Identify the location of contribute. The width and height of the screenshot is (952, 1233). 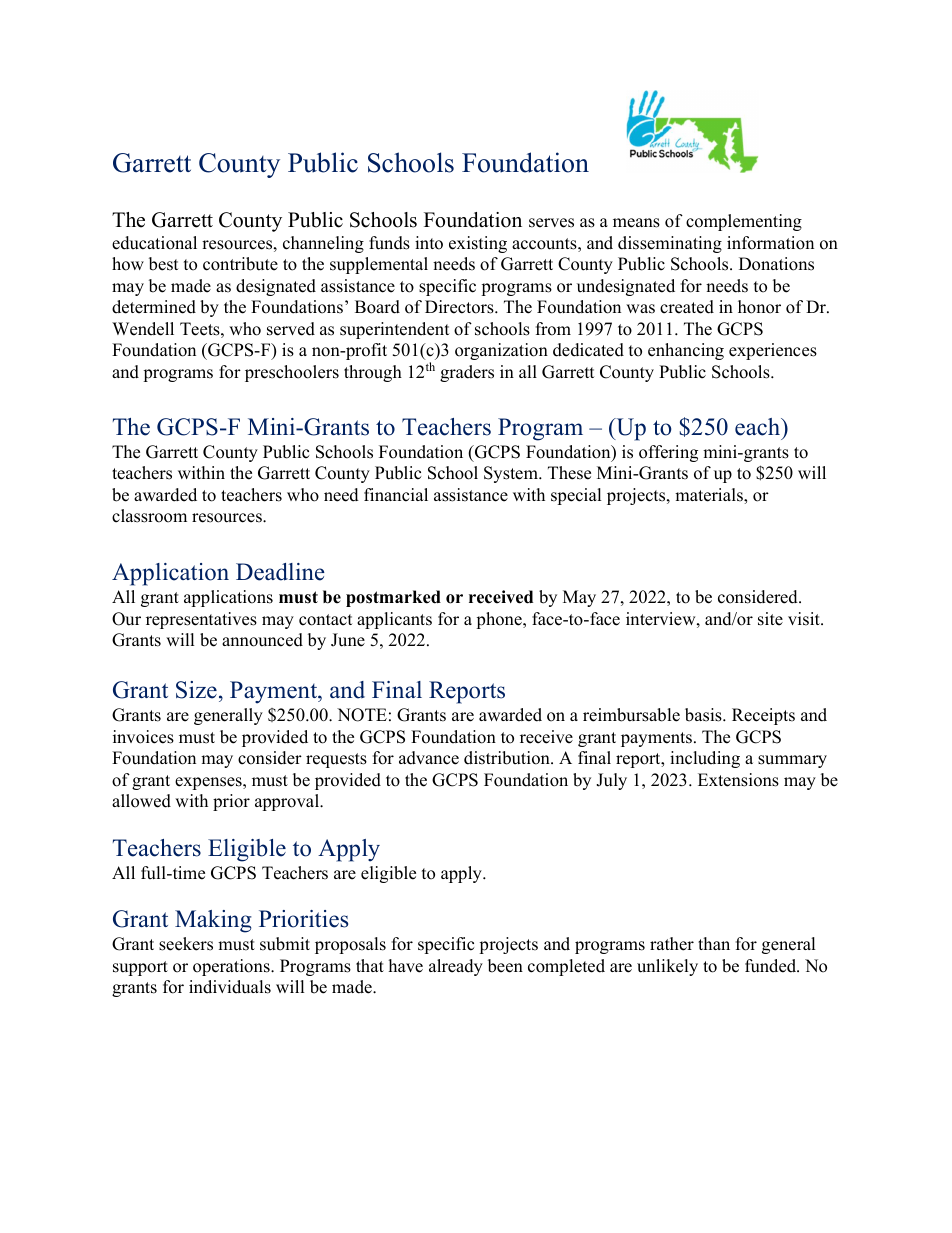
(240, 264).
